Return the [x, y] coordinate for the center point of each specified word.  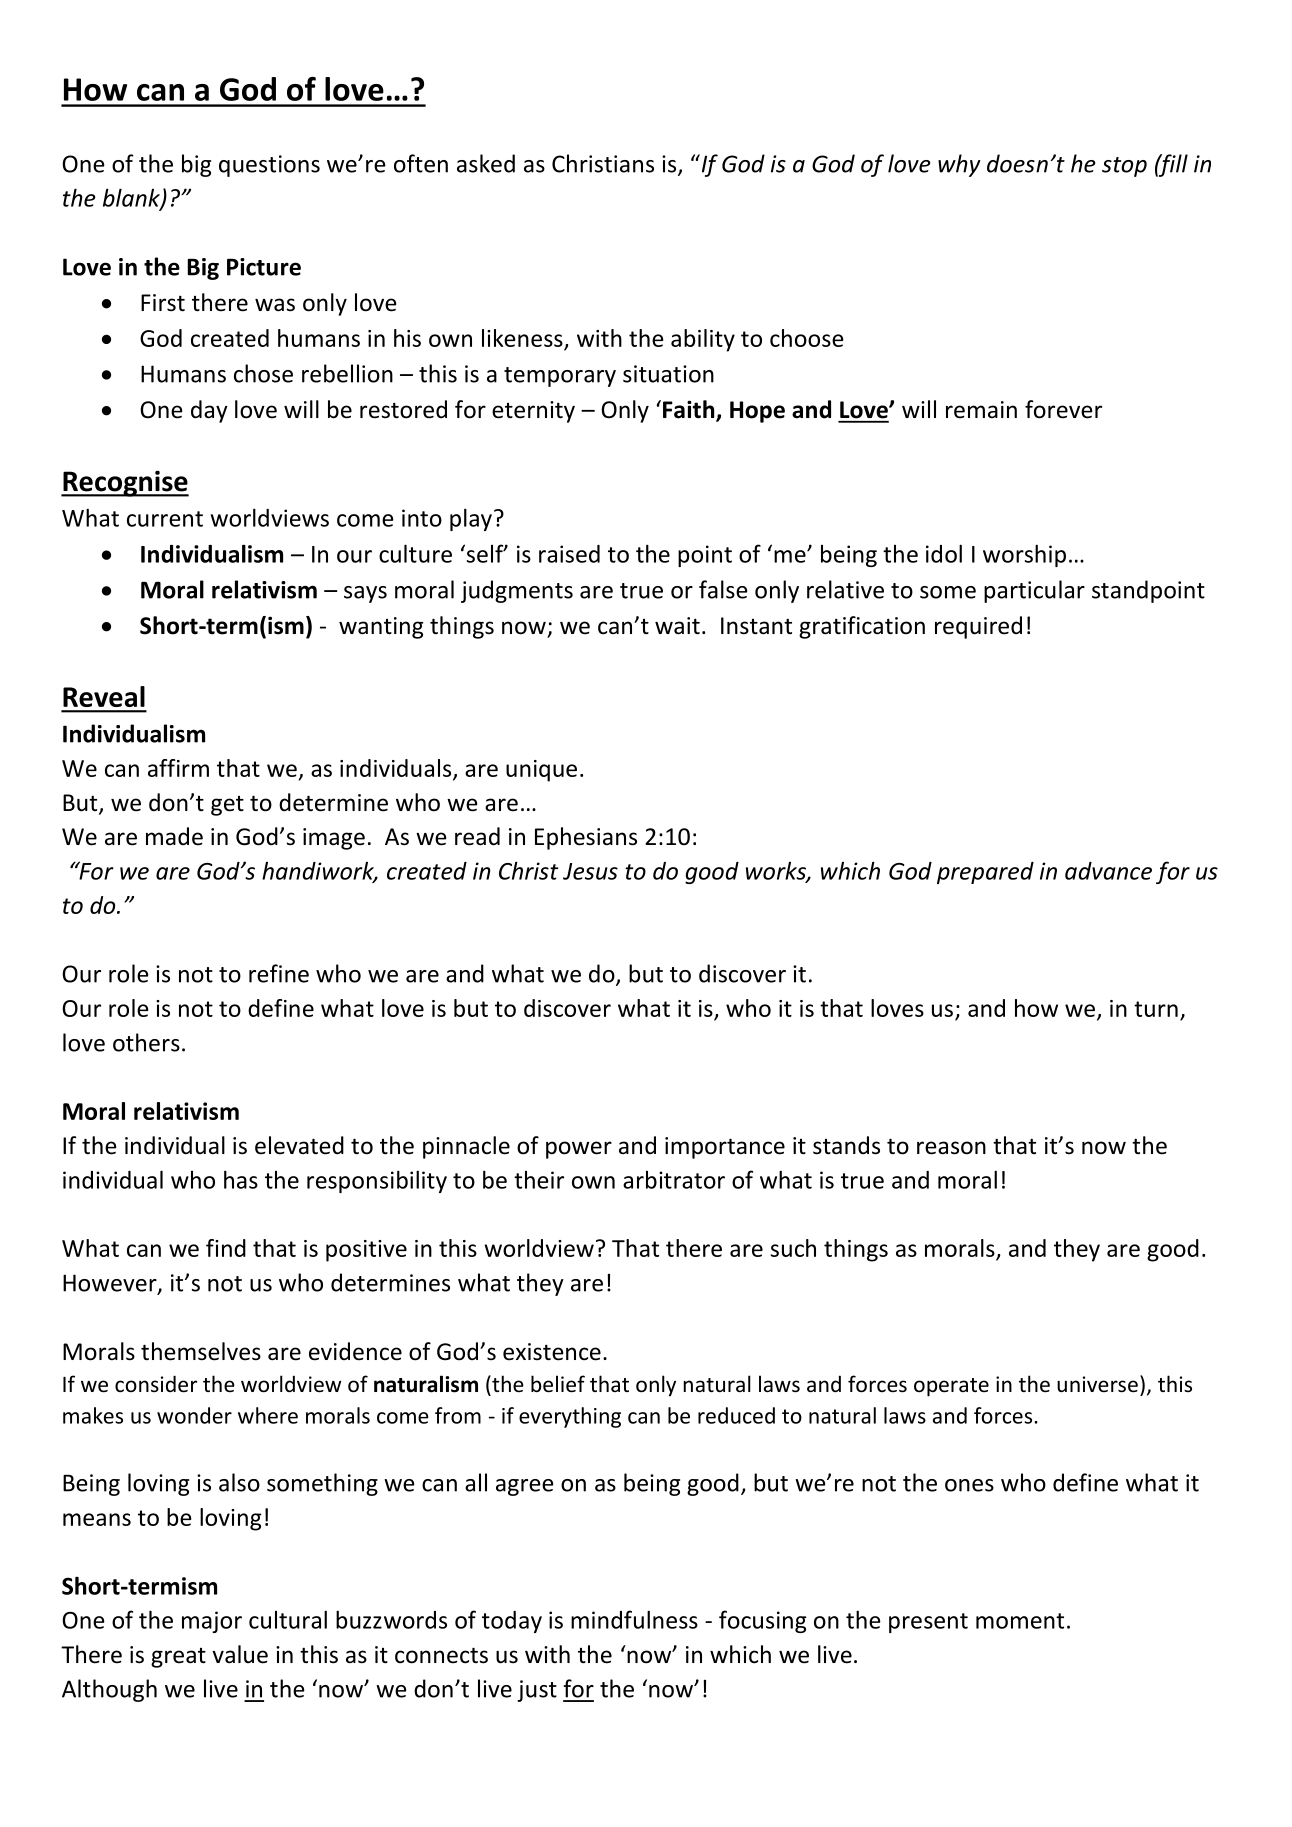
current [165, 519]
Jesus [590, 871]
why [959, 165]
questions [269, 166]
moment [1020, 1621]
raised [569, 554]
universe [1097, 1384]
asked [486, 163]
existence [552, 1352]
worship [1024, 555]
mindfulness [634, 1619]
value [240, 1654]
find [226, 1248]
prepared [985, 873]
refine [279, 973]
